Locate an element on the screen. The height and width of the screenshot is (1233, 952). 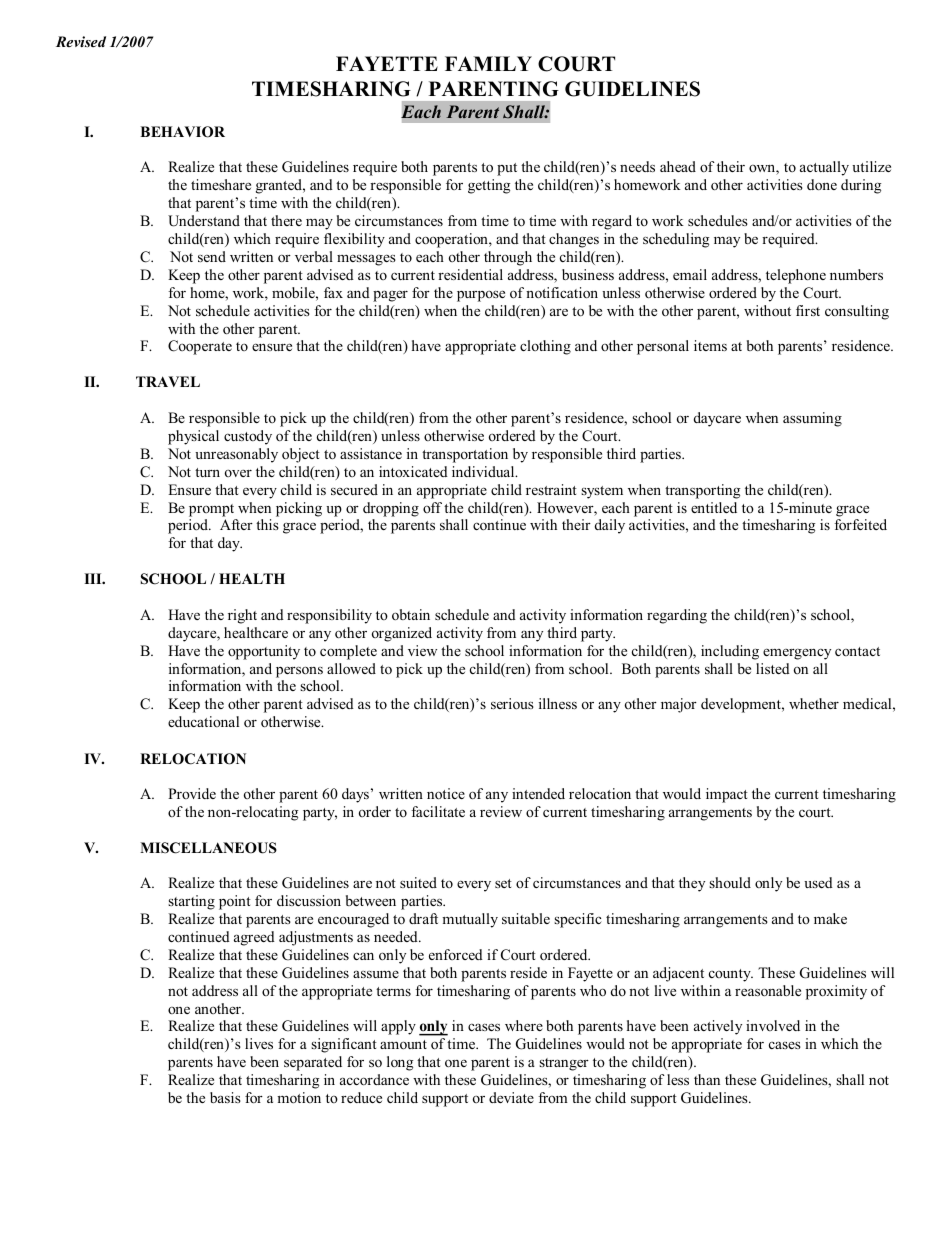
TRAVEL is located at coordinates (168, 381).
